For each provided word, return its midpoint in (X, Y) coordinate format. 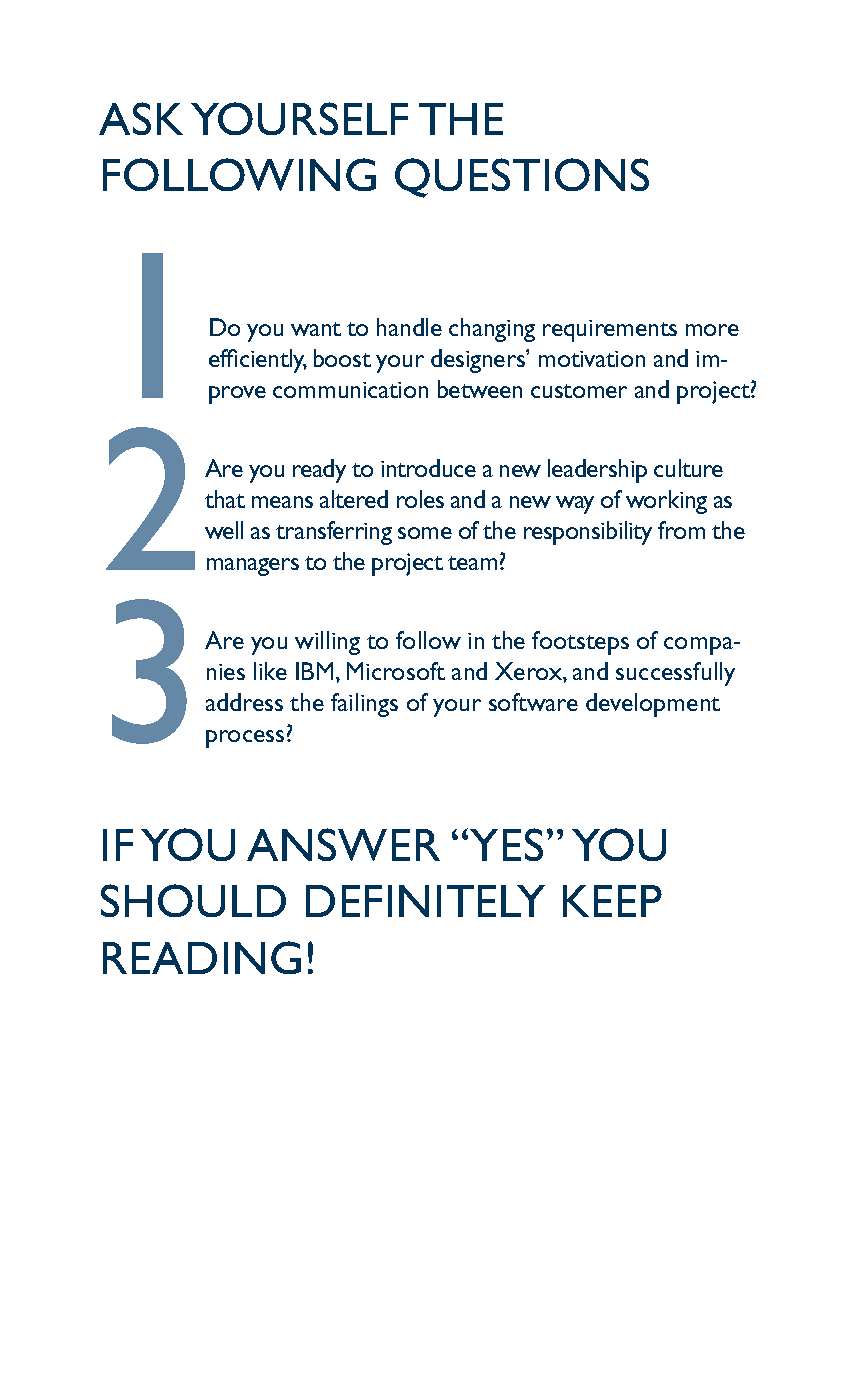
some (425, 533)
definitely (425, 901)
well (224, 530)
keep (612, 901)
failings (364, 705)
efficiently (258, 361)
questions (522, 178)
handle (409, 327)
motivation (592, 359)
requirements (610, 331)
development (653, 705)
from (681, 530)
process (245, 739)
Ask (141, 118)
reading (202, 957)
